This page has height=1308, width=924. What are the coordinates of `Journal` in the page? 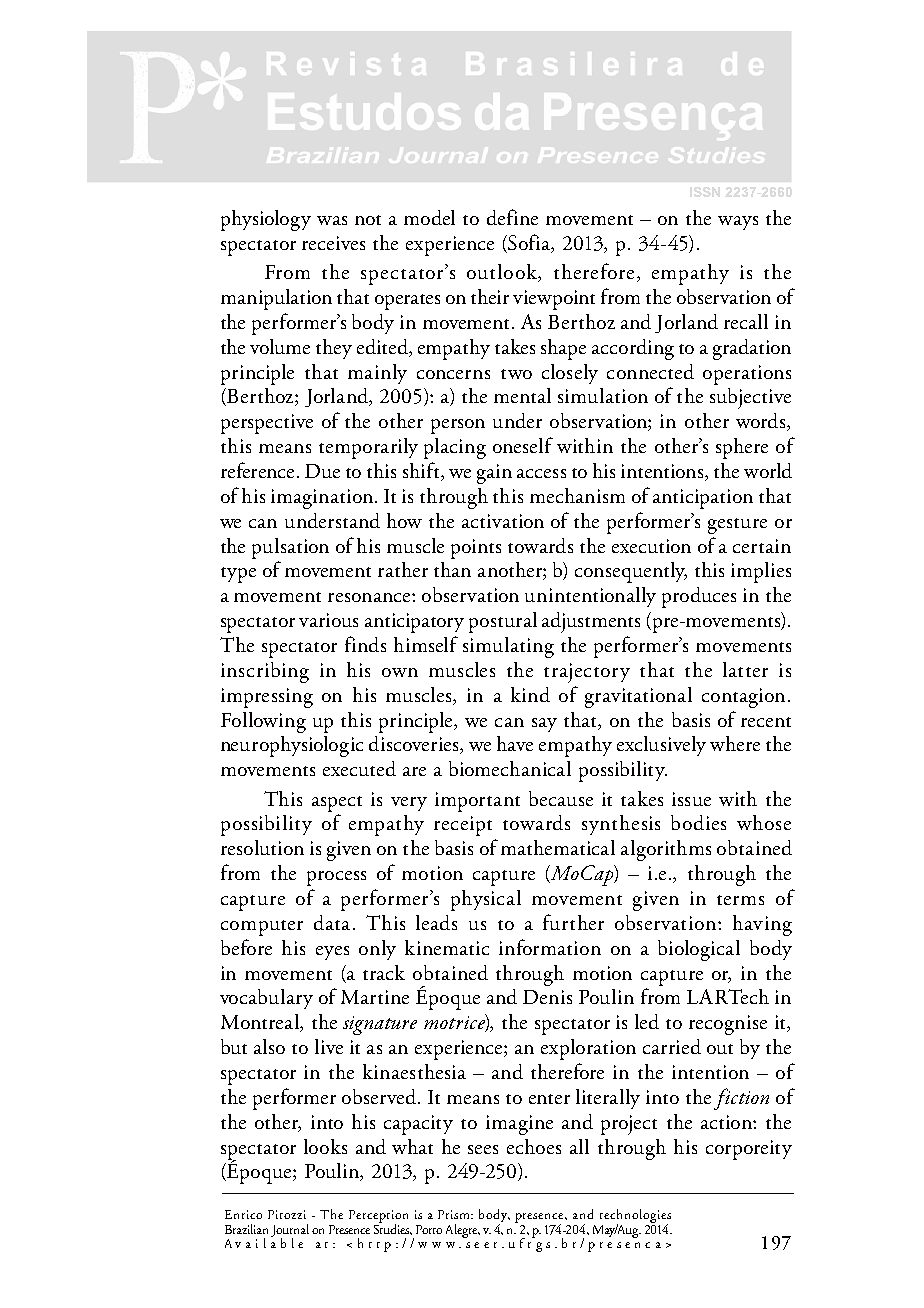 It's located at (290, 1231).
